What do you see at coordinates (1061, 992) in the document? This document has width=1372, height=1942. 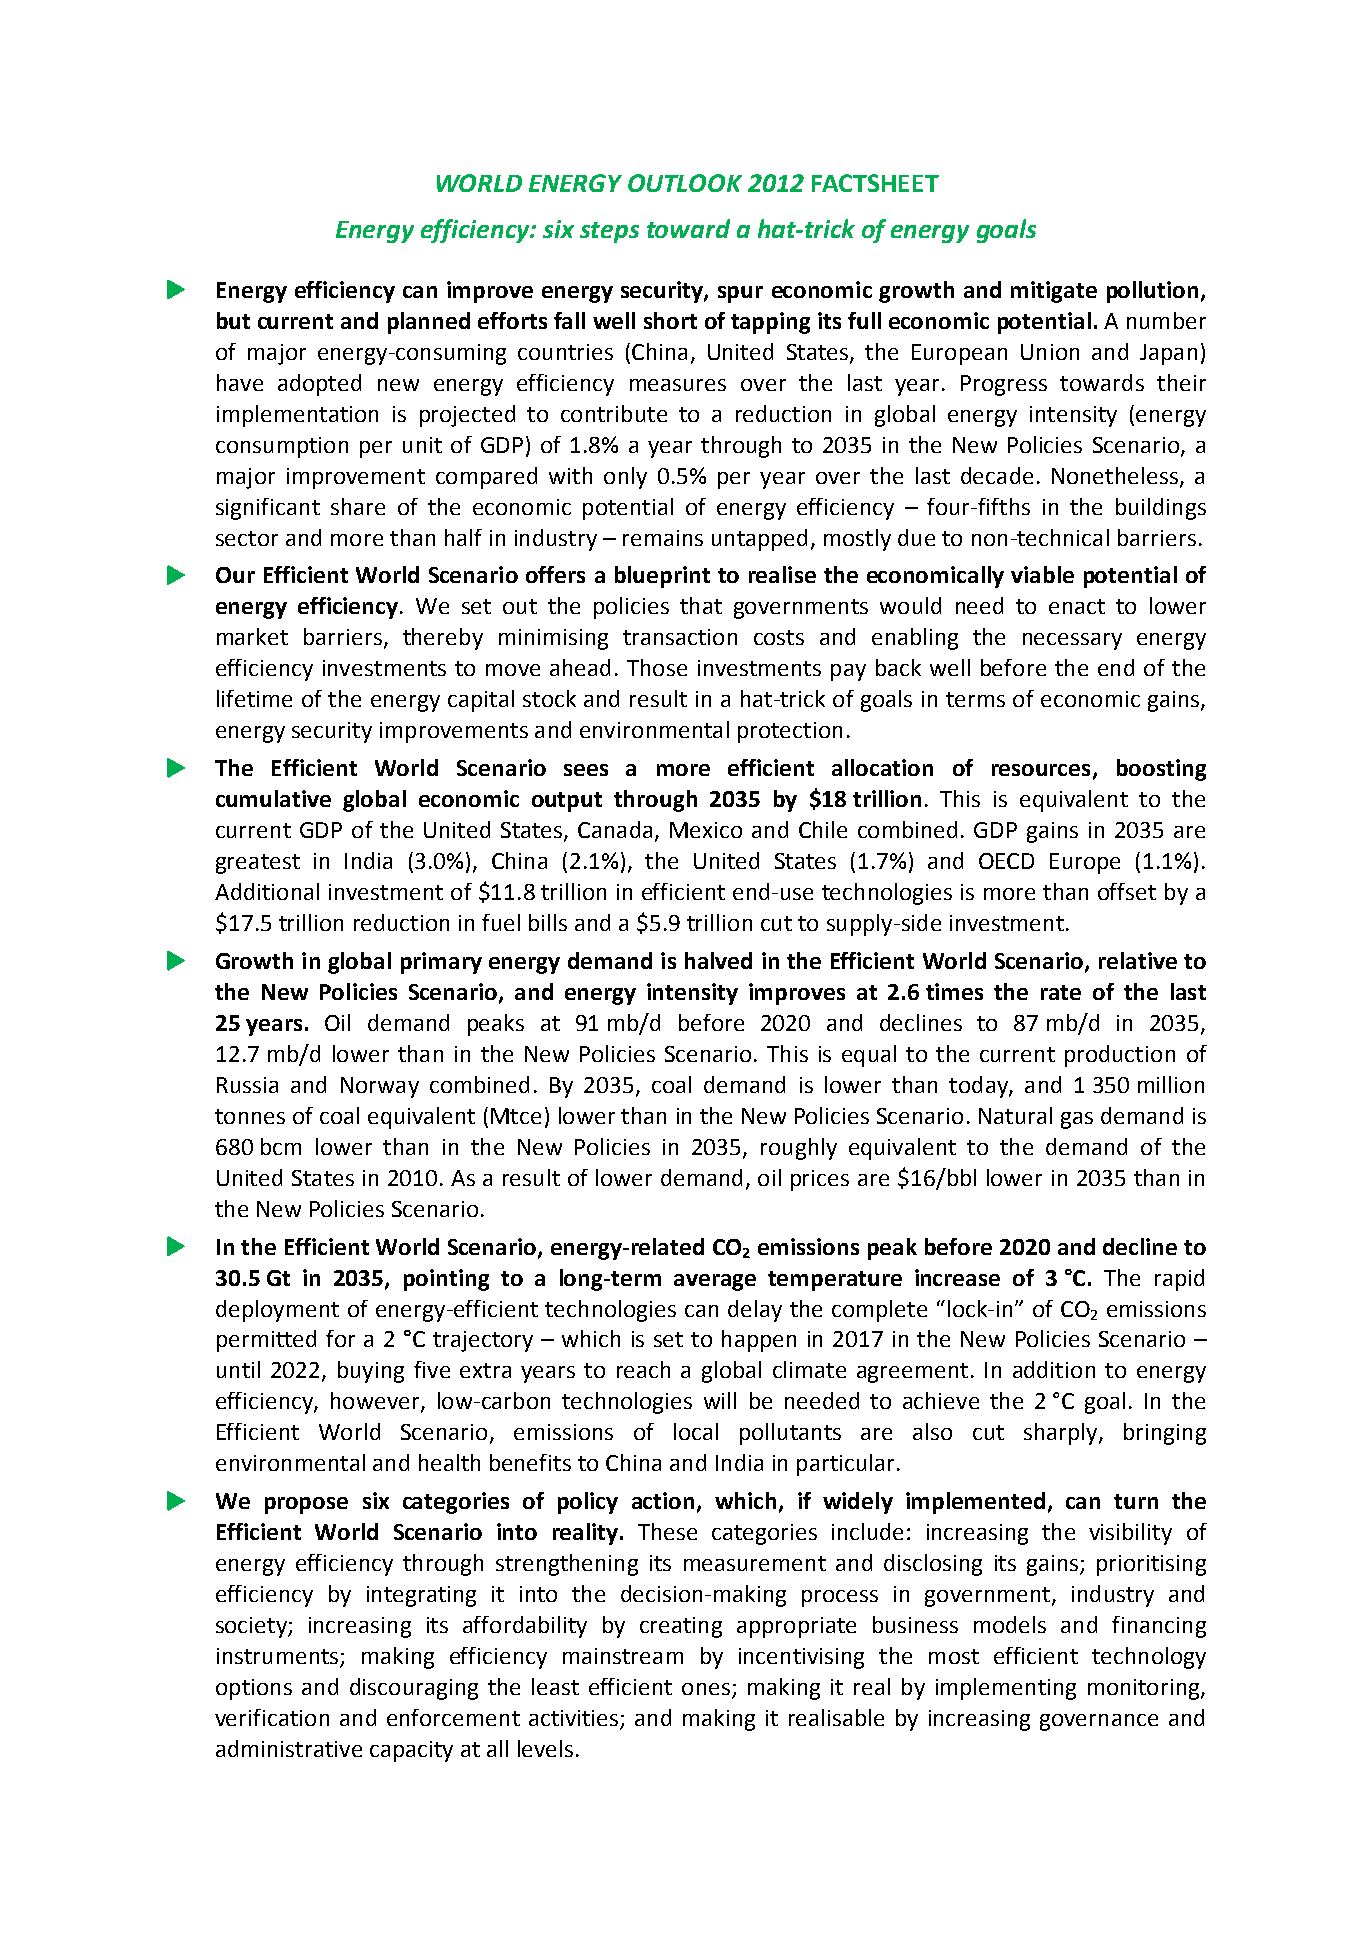 I see `rate` at bounding box center [1061, 992].
